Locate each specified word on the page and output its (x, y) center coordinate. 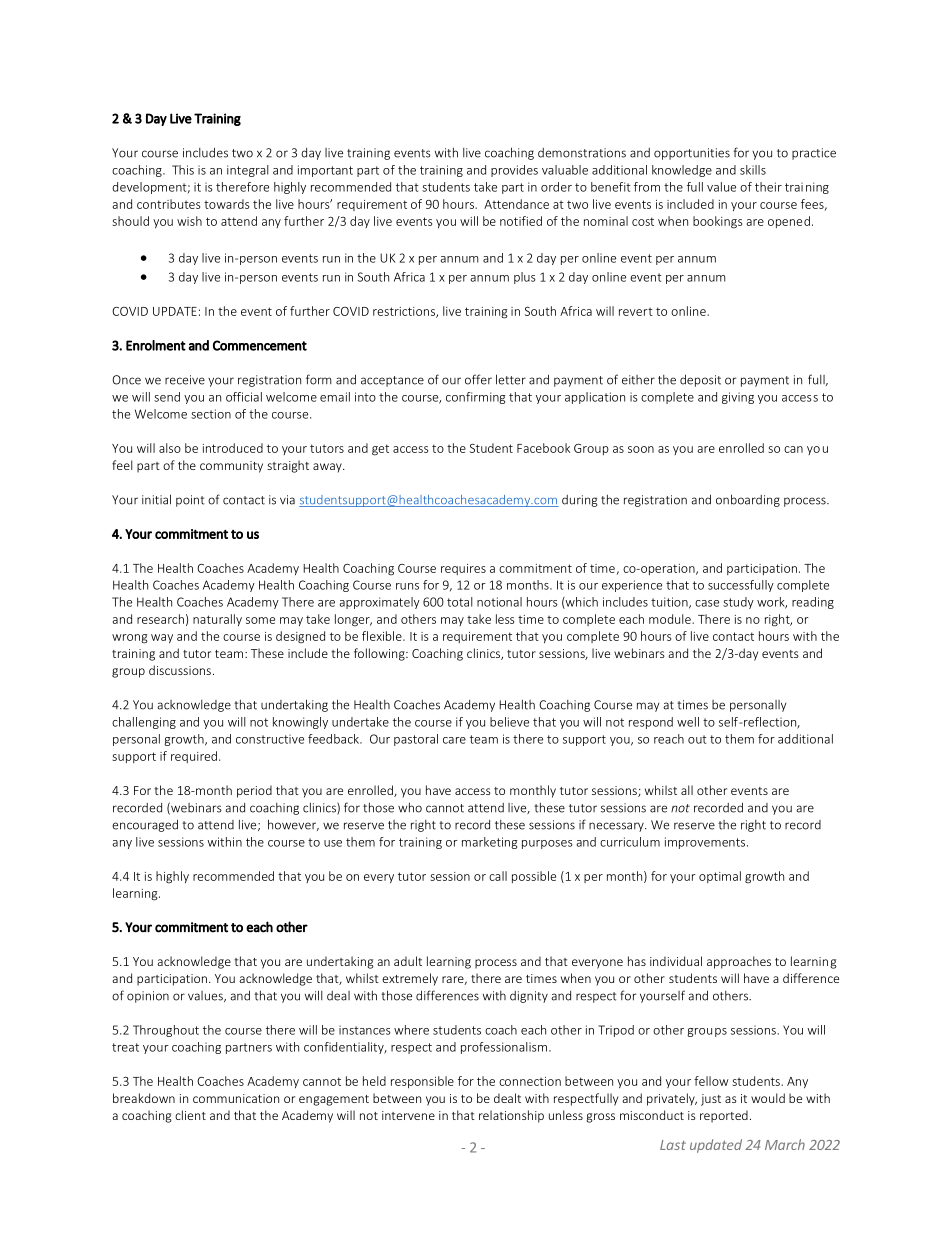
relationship (511, 1116)
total (460, 602)
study (738, 603)
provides (514, 171)
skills (753, 170)
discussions (180, 670)
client (190, 1115)
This (183, 170)
